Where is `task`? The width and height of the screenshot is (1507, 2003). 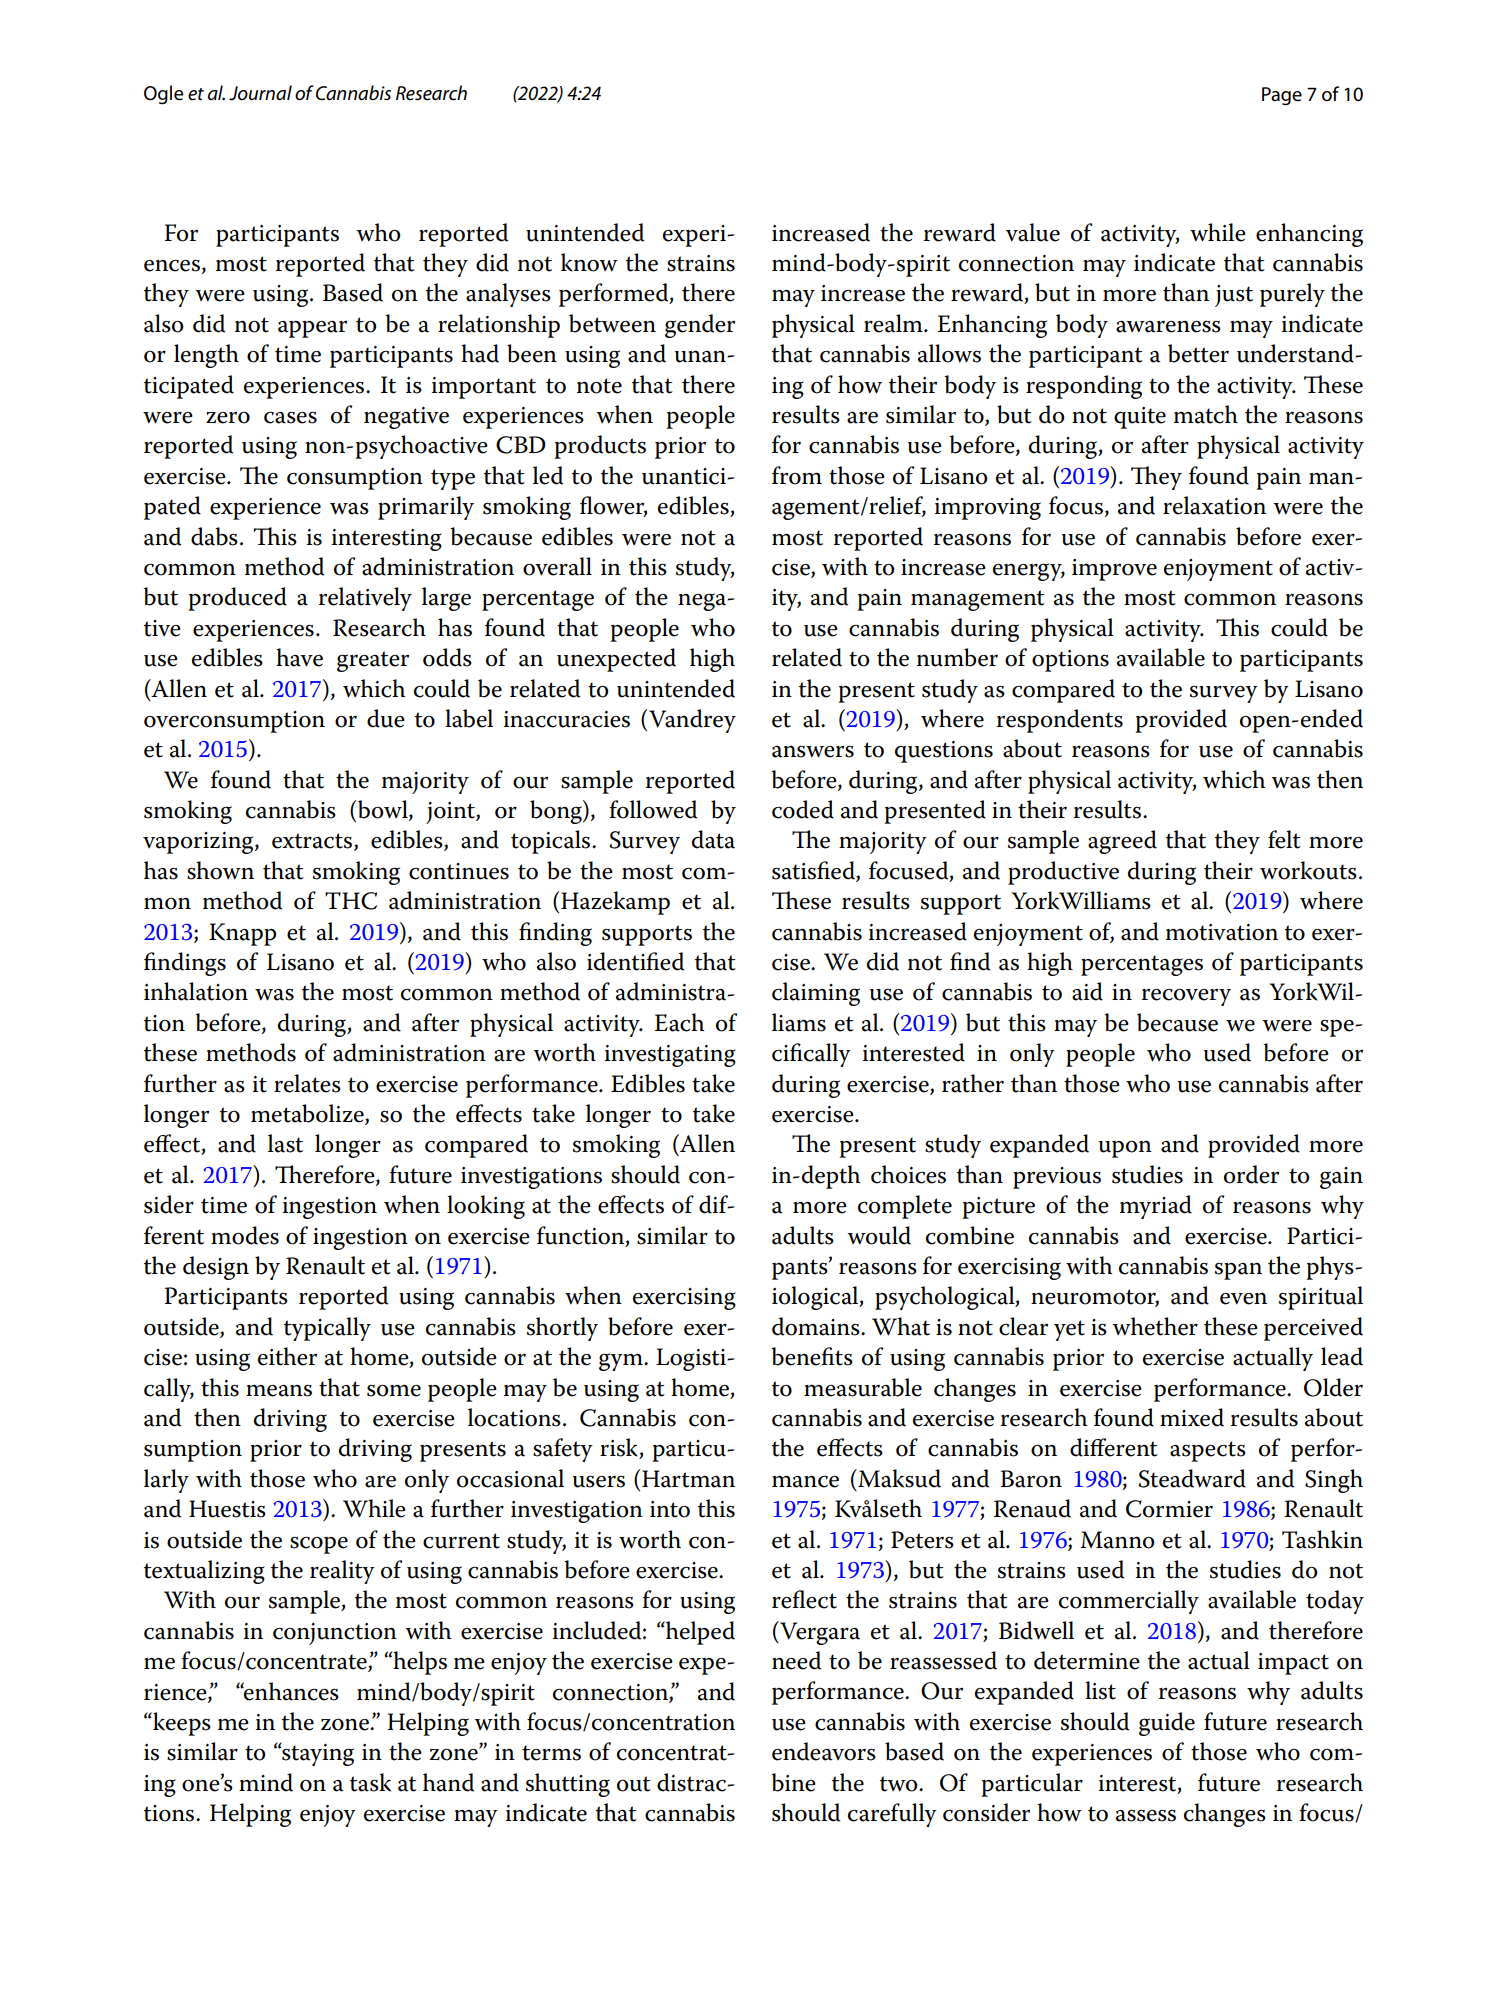
task is located at coordinates (370, 1782).
